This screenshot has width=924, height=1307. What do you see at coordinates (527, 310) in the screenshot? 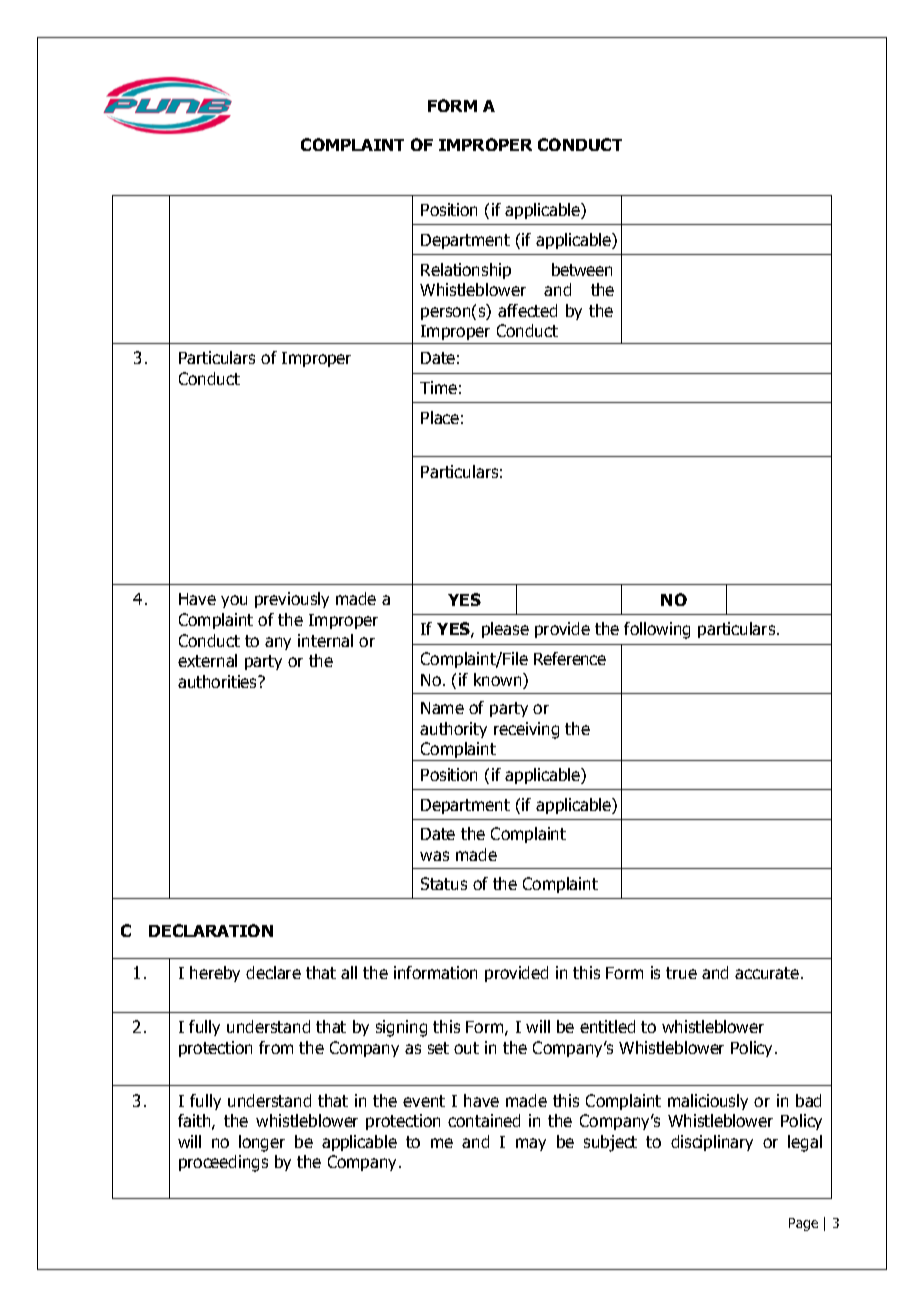
I see `affected` at bounding box center [527, 310].
